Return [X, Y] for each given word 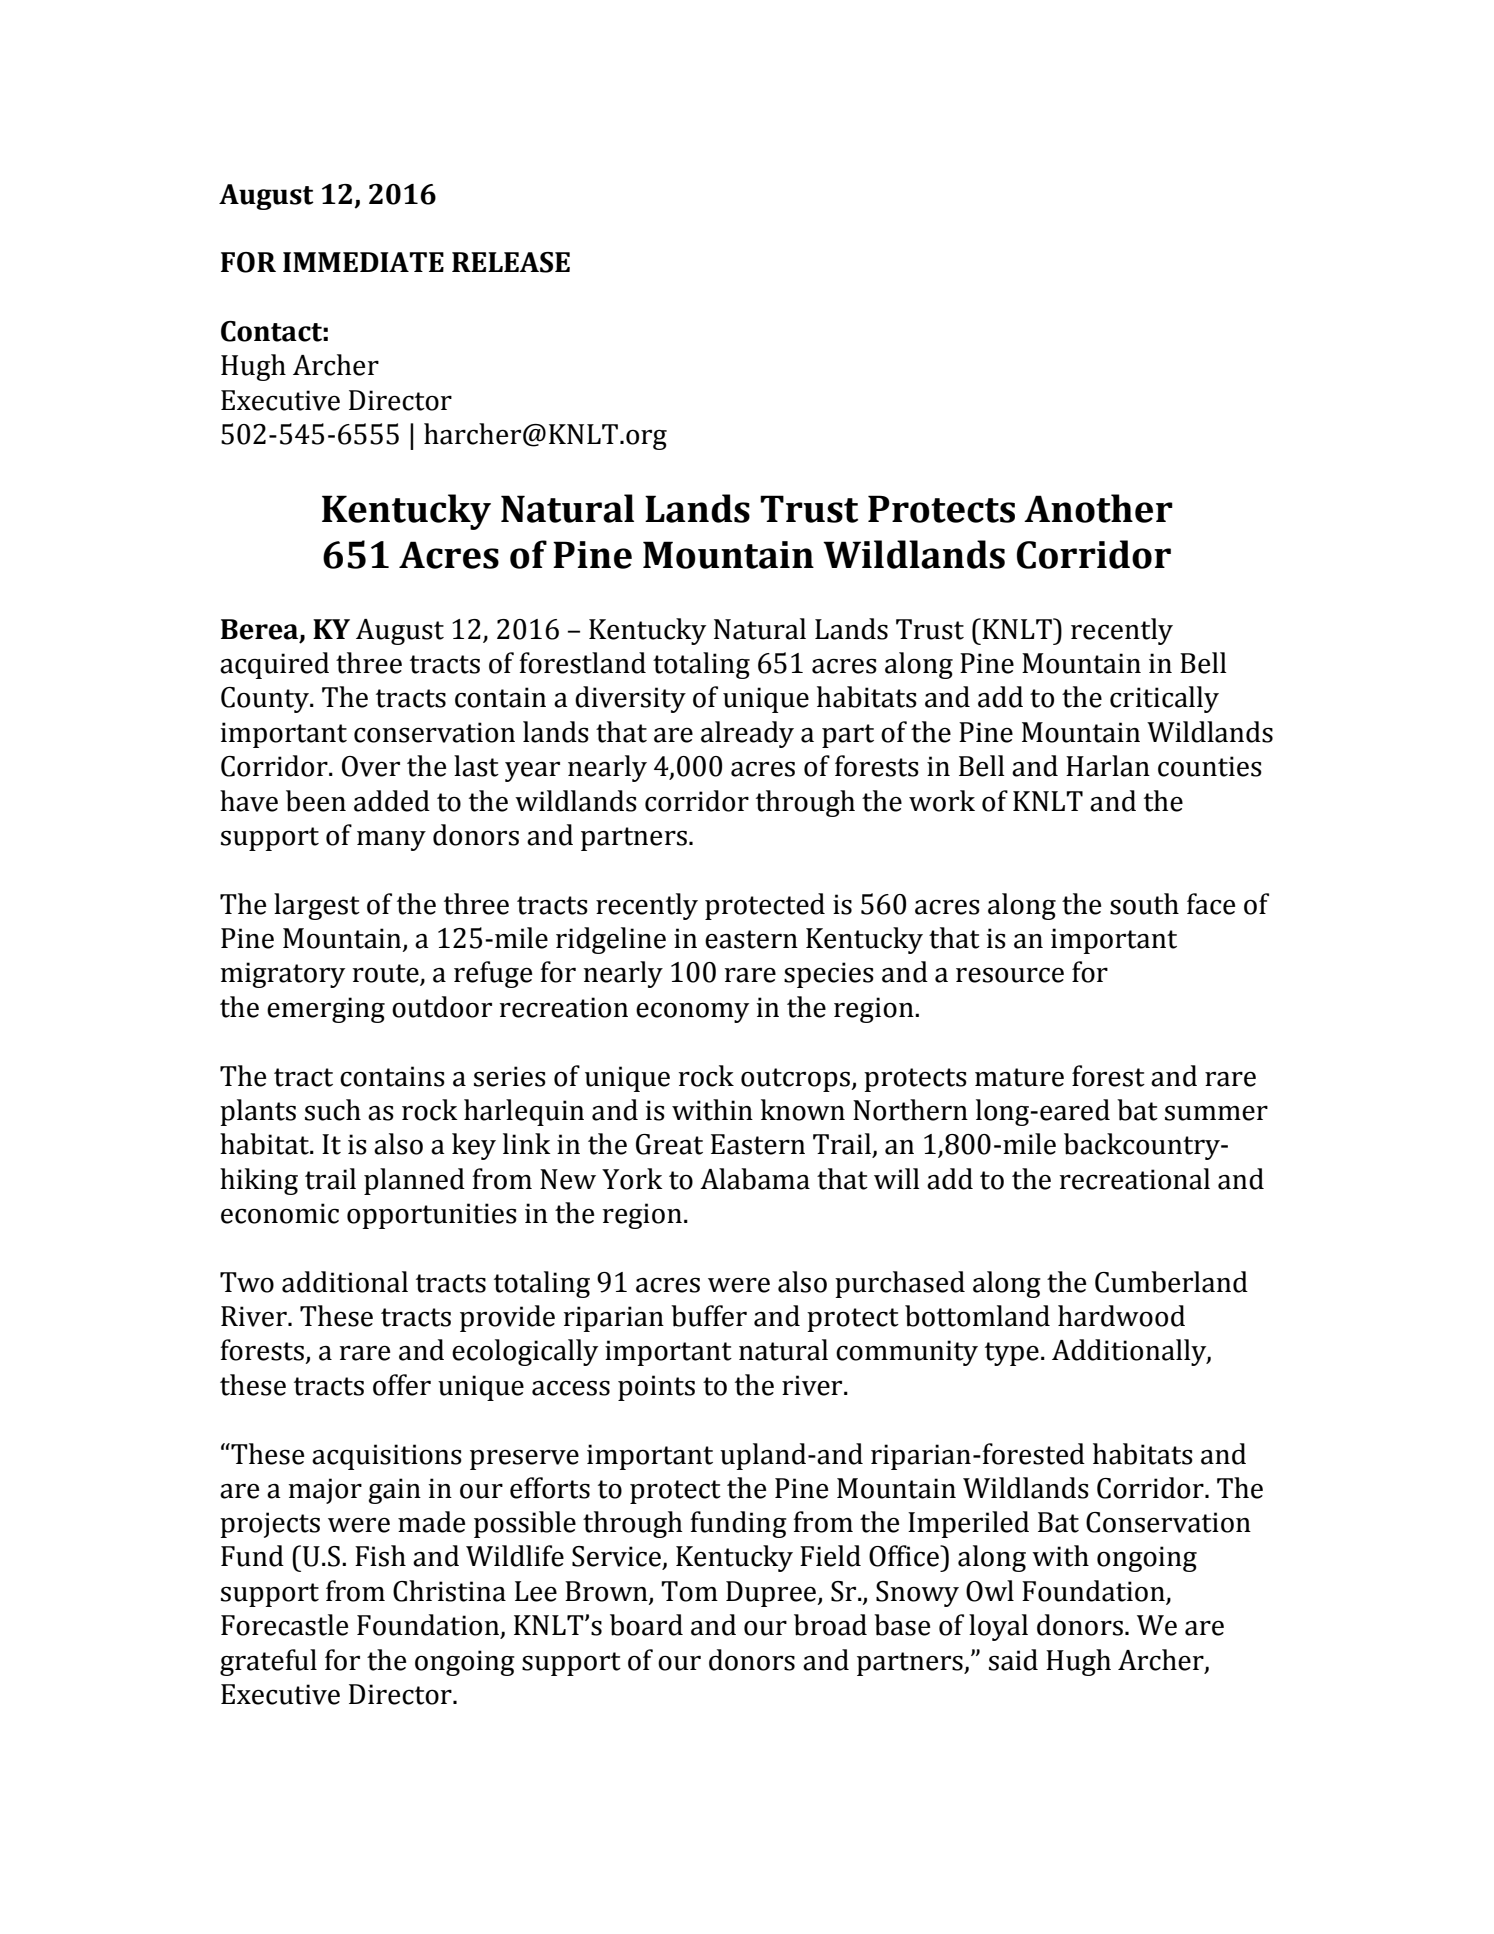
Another [1098, 508]
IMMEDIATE [363, 262]
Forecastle [284, 1625]
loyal [998, 1627]
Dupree [772, 1594]
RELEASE [511, 262]
